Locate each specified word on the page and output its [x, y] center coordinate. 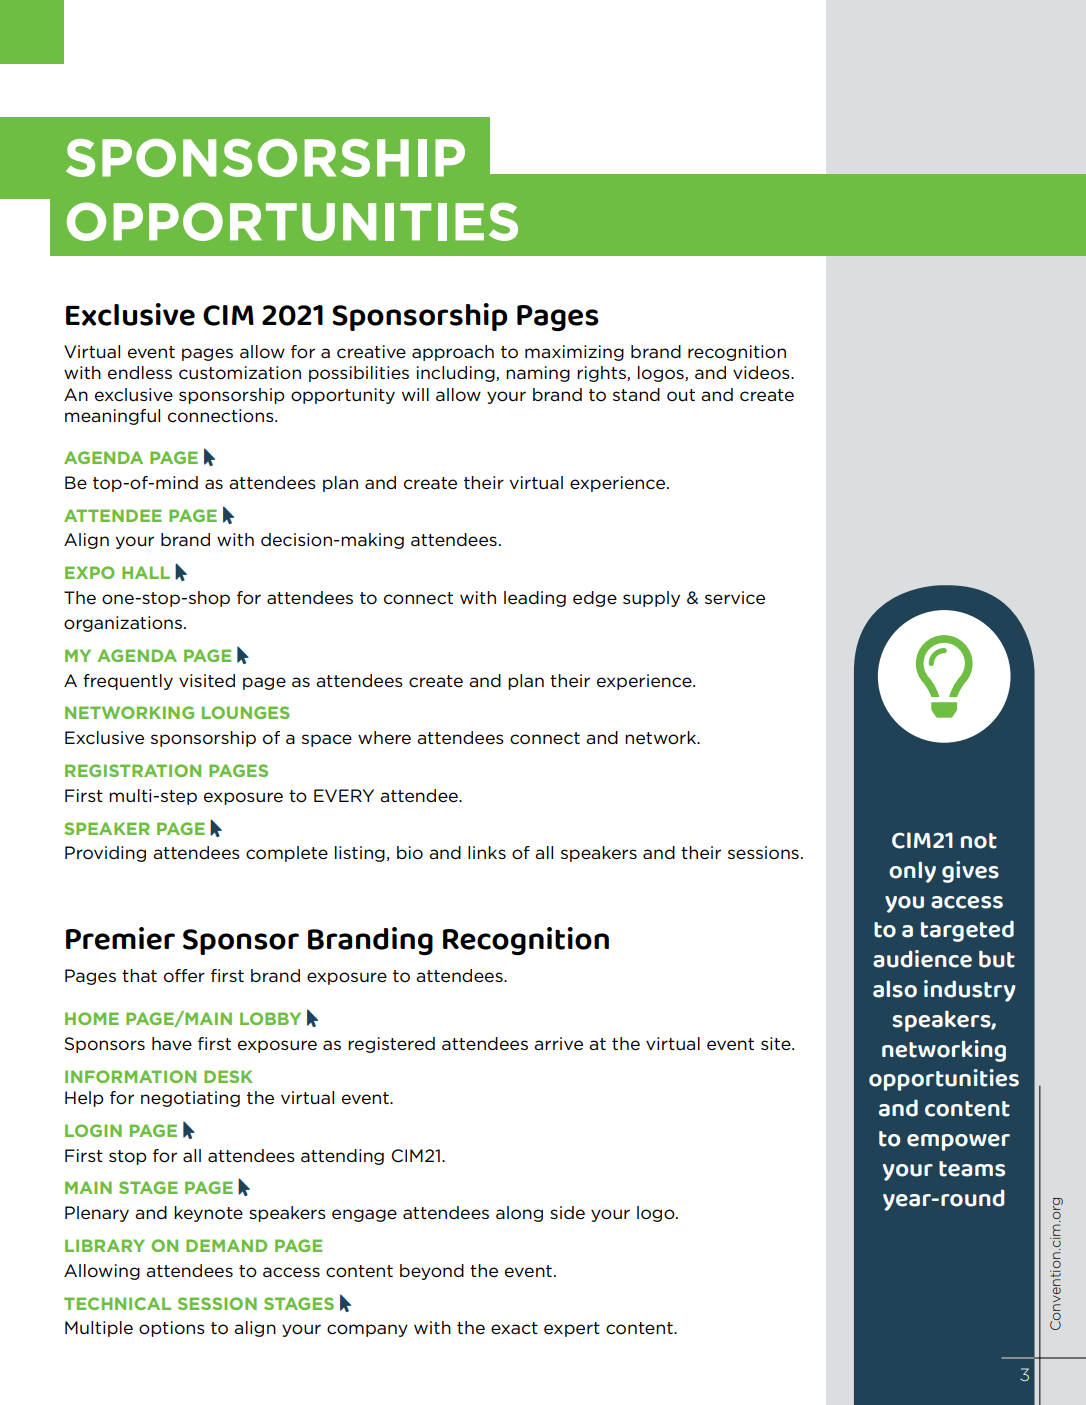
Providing [105, 854]
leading [535, 599]
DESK [228, 1076]
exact [514, 1328]
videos [762, 373]
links [487, 852]
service [735, 598]
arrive [558, 1043]
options [172, 1329]
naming [538, 374]
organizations [123, 624]
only [912, 872]
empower [958, 1142]
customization [240, 373]
